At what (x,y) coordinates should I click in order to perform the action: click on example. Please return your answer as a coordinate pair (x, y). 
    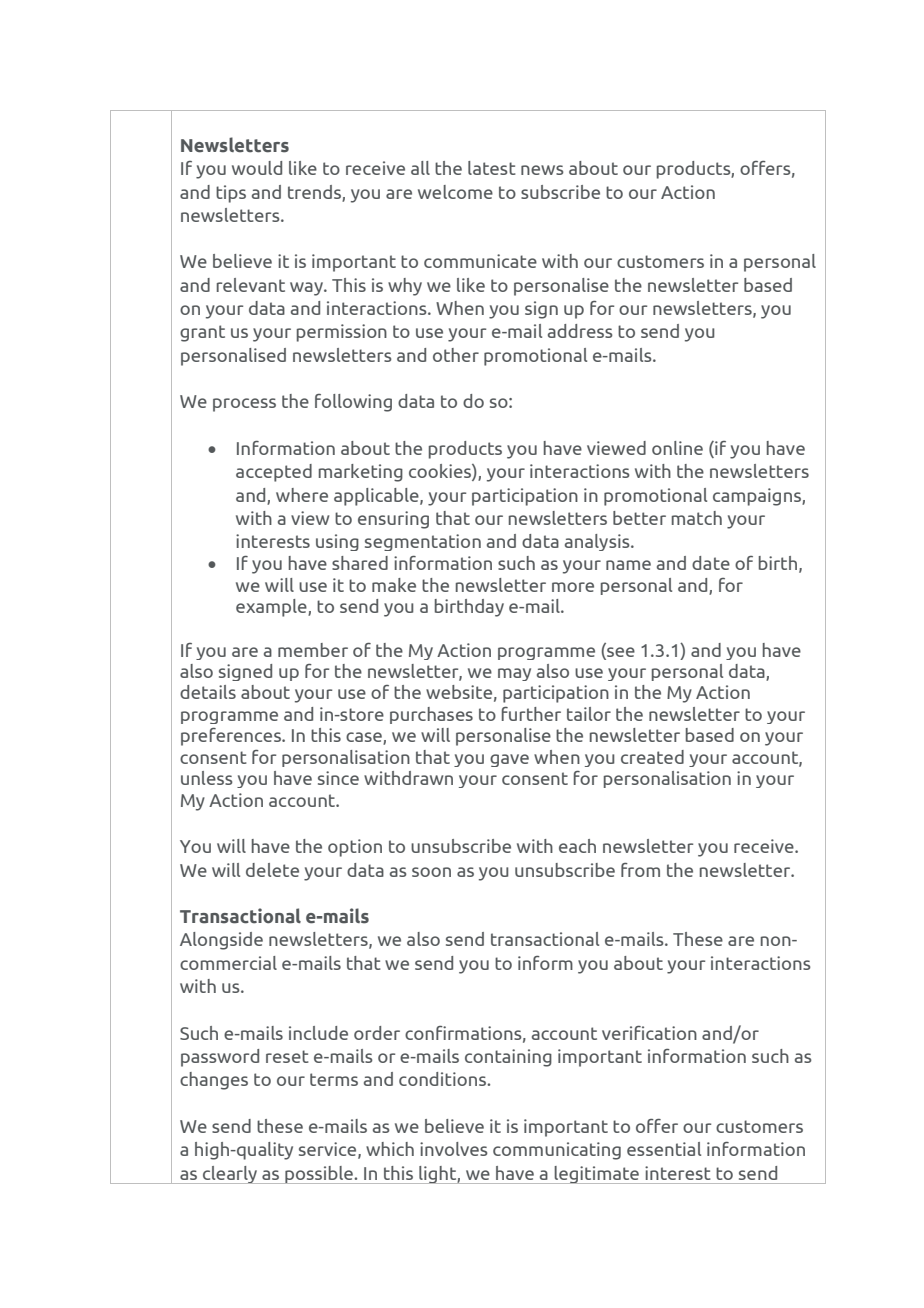
    Looking at the image, I should click on (272, 608).
